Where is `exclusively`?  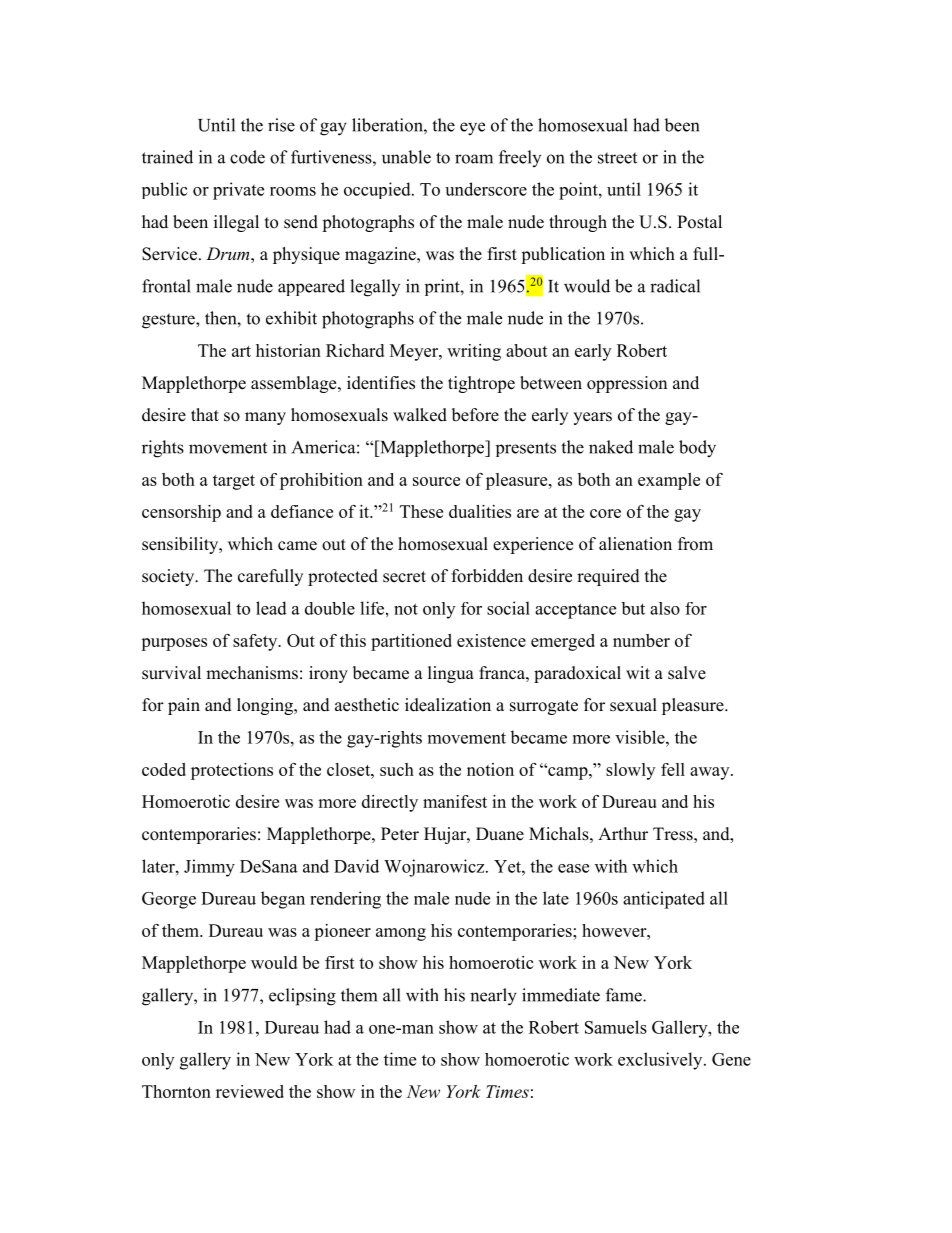 exclusively is located at coordinates (661, 1061).
